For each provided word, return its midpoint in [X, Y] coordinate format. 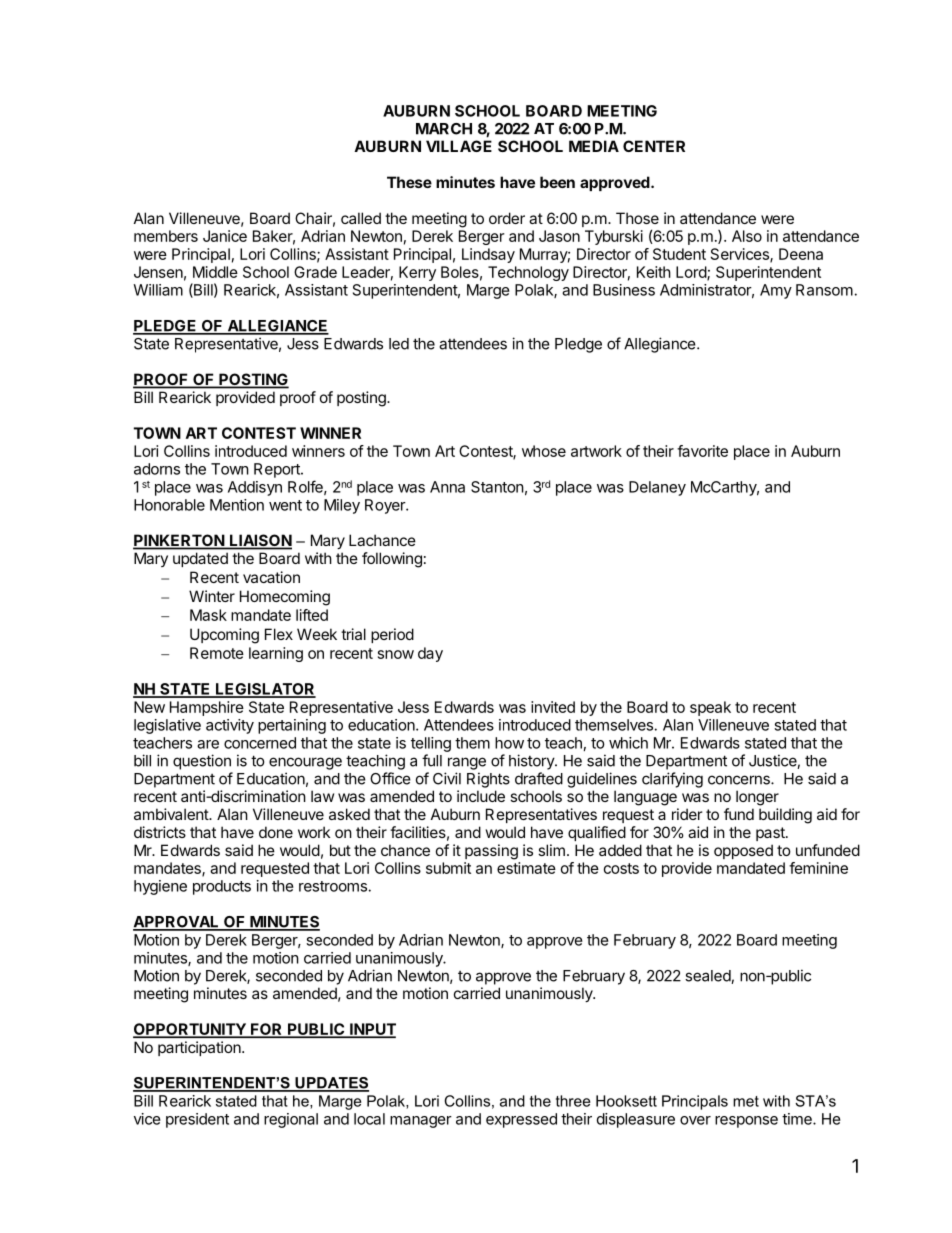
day [430, 654]
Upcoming [224, 636]
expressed [521, 1120]
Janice [225, 236]
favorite [702, 451]
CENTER [654, 146]
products [222, 887]
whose [544, 451]
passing [491, 852]
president [197, 1120]
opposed [743, 851]
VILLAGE [459, 146]
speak [710, 708]
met [746, 1101]
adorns [157, 469]
